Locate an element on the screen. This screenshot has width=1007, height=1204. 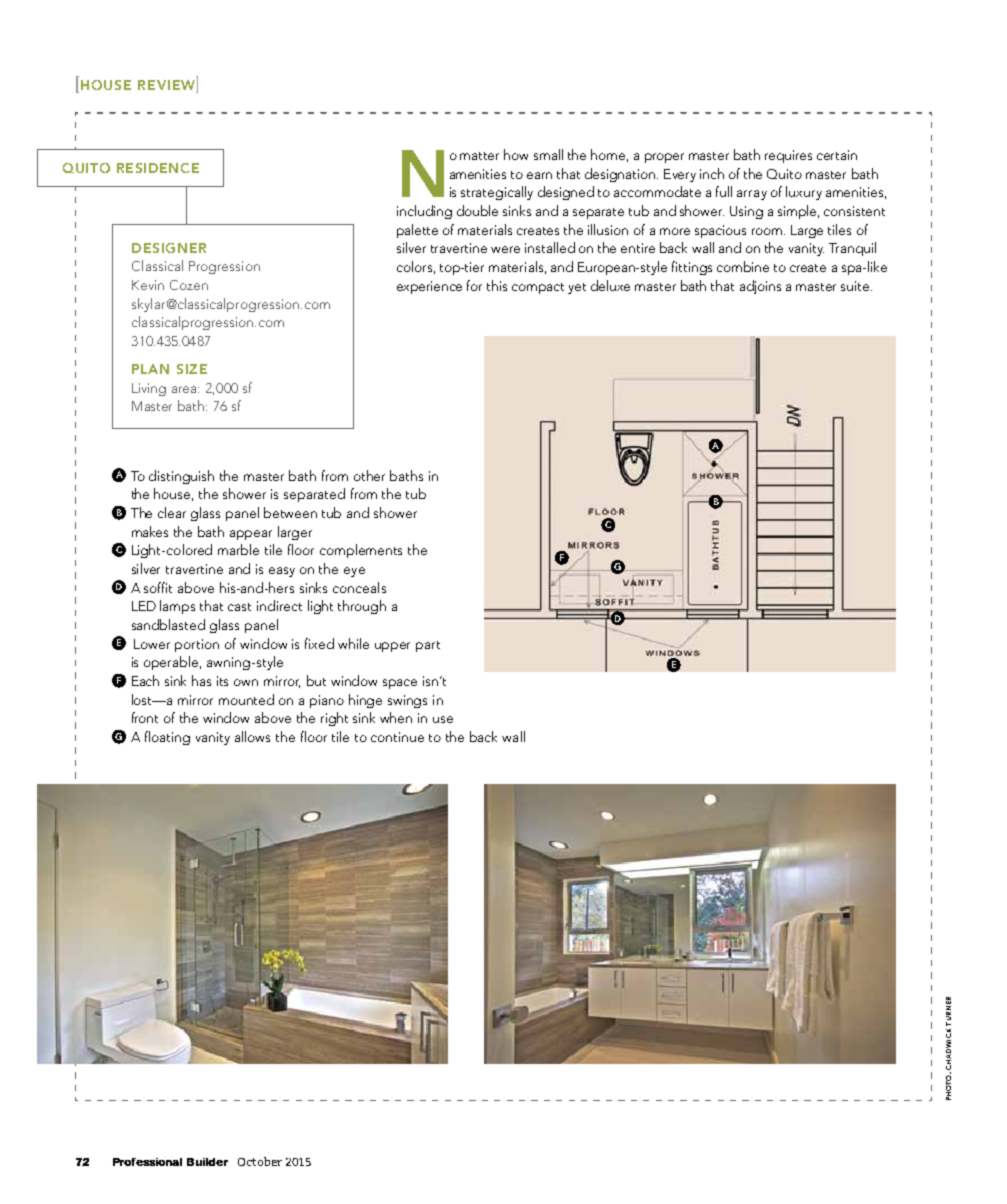
its is located at coordinates (222, 681).
